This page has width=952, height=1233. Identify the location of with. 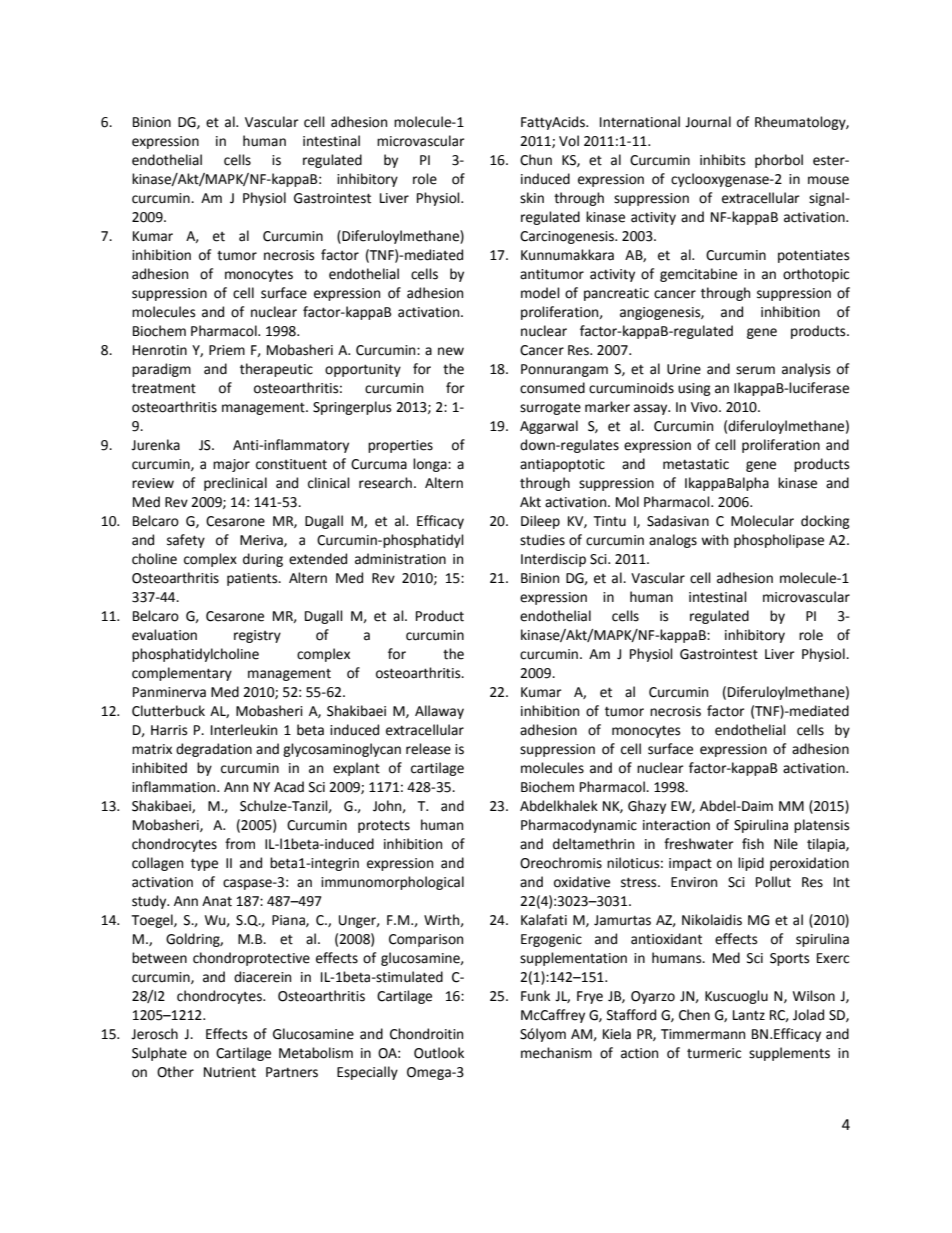
(714, 540).
